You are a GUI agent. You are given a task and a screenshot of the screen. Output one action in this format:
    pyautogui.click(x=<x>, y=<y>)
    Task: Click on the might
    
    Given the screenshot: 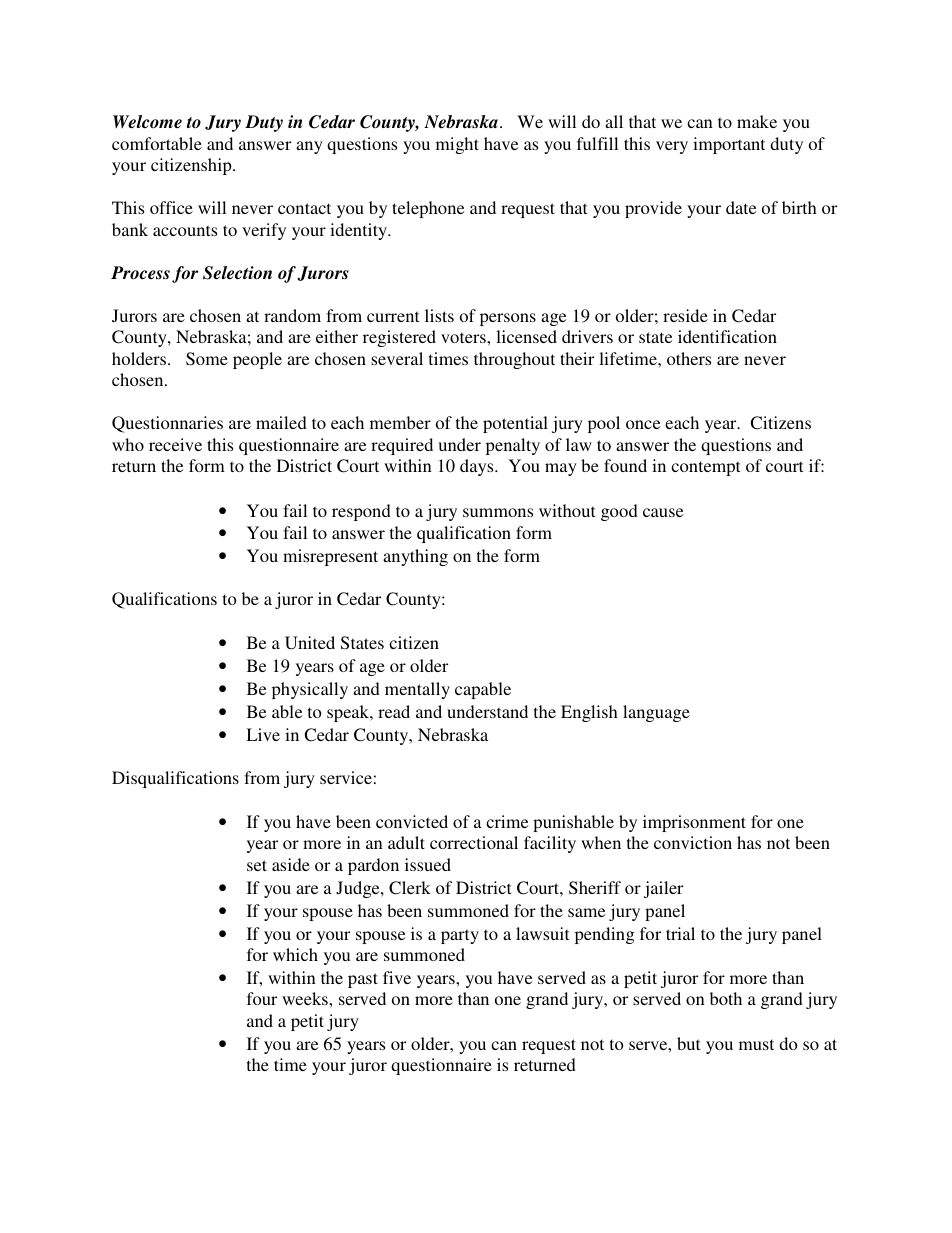 What is the action you would take?
    pyautogui.click(x=457, y=145)
